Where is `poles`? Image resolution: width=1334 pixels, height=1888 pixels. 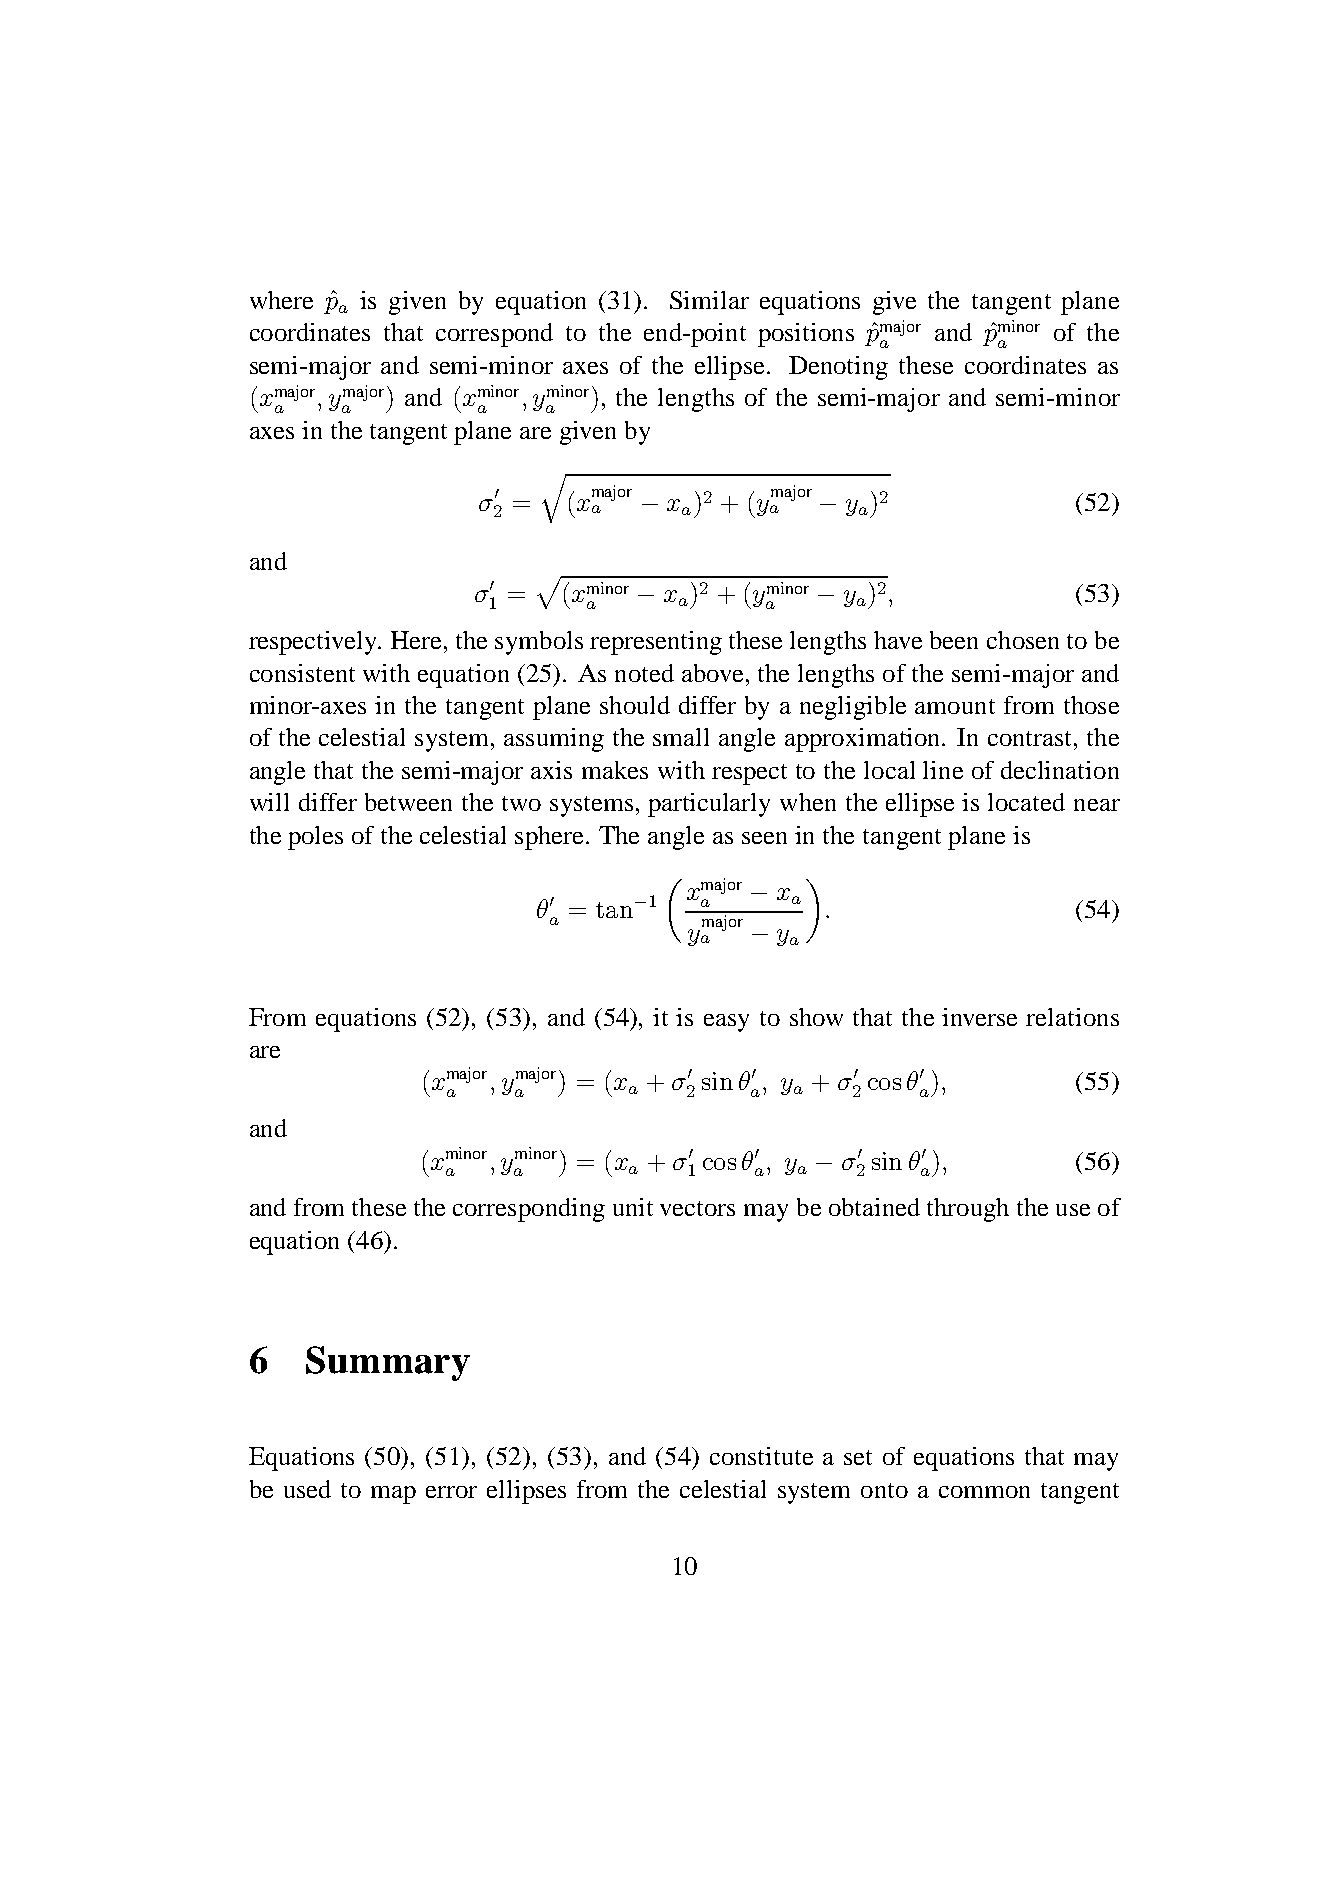 poles is located at coordinates (315, 838).
